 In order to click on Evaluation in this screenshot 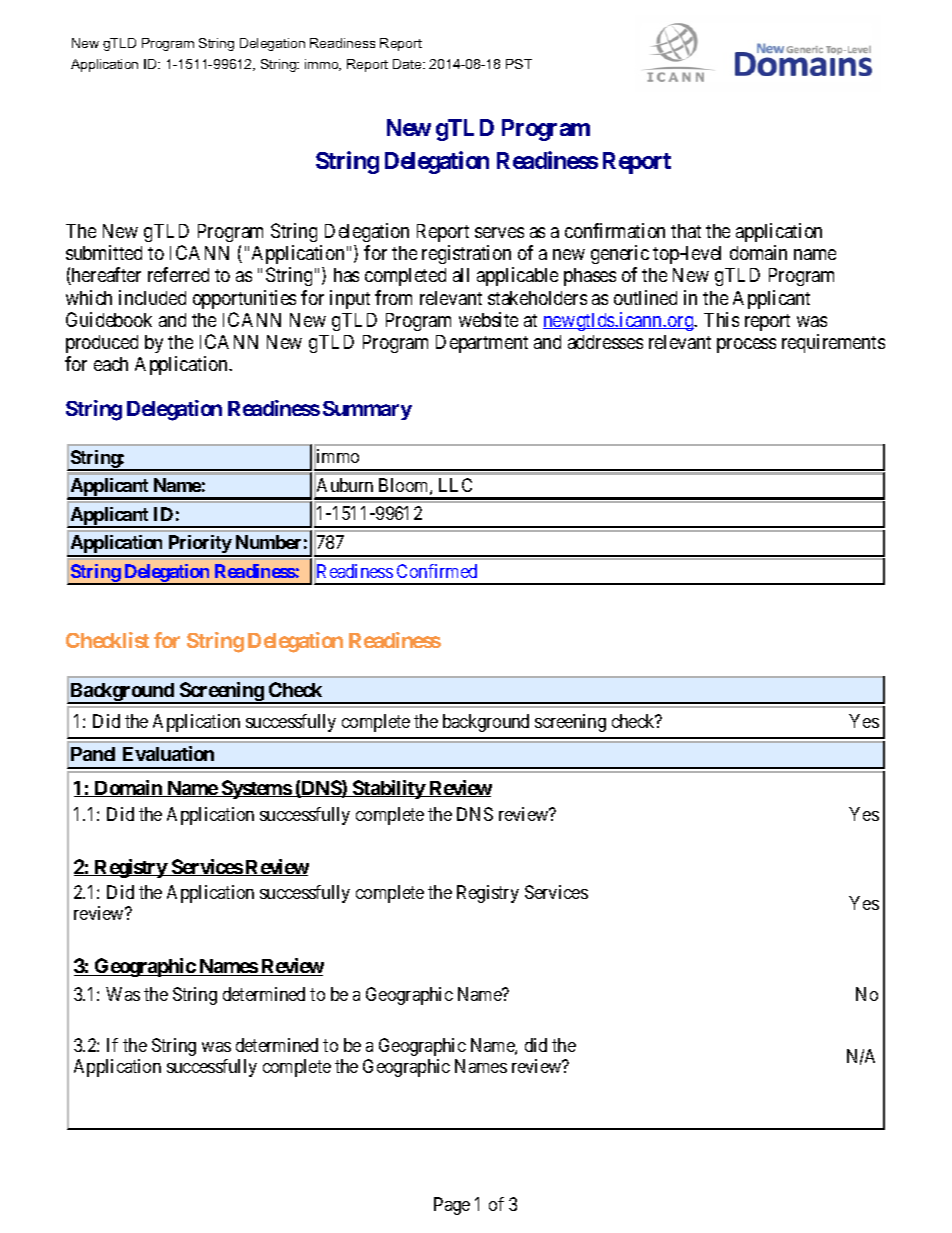, I will do `click(168, 753)`.
